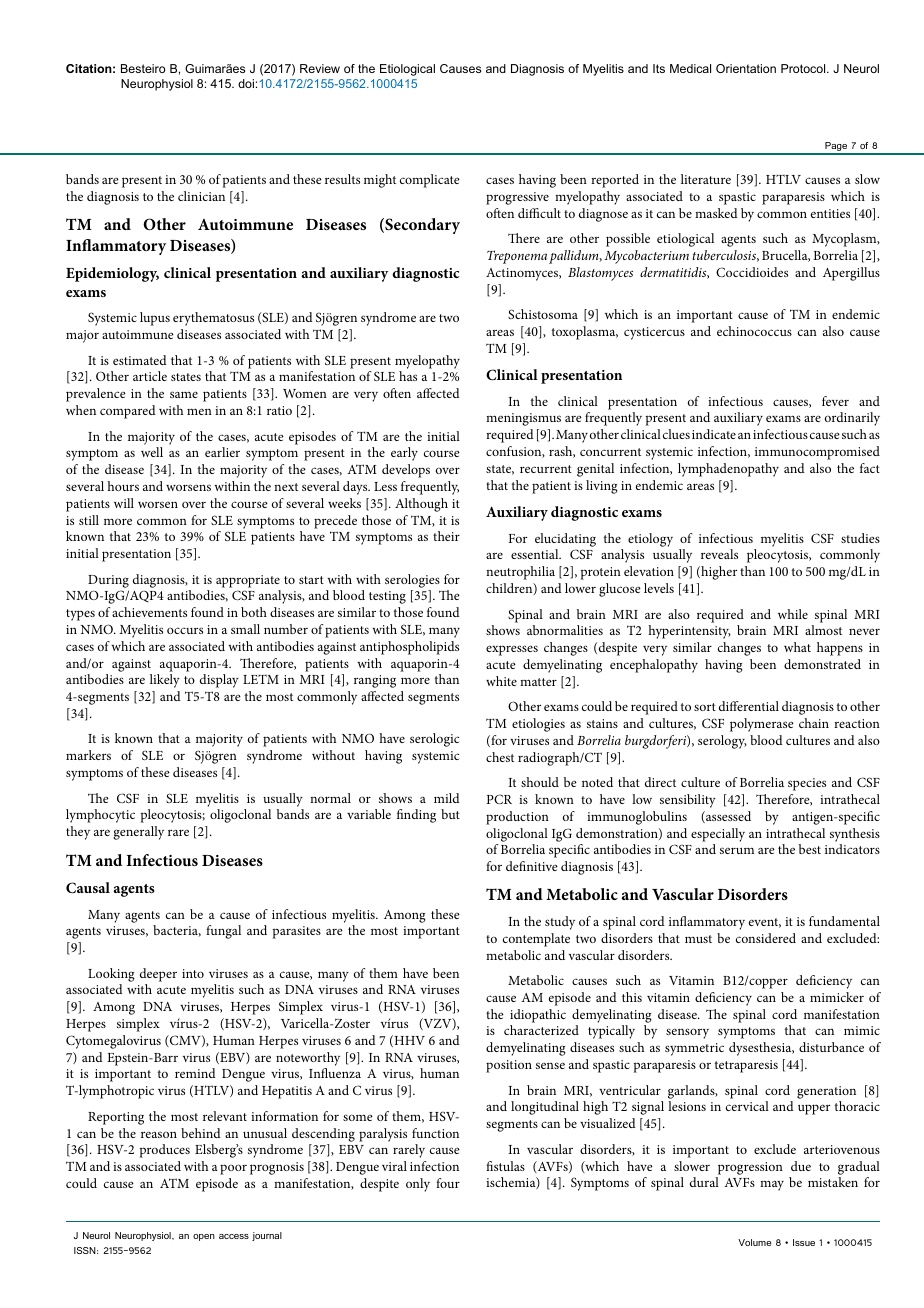 Image resolution: width=924 pixels, height=1308 pixels. I want to click on open, so click(204, 1237).
